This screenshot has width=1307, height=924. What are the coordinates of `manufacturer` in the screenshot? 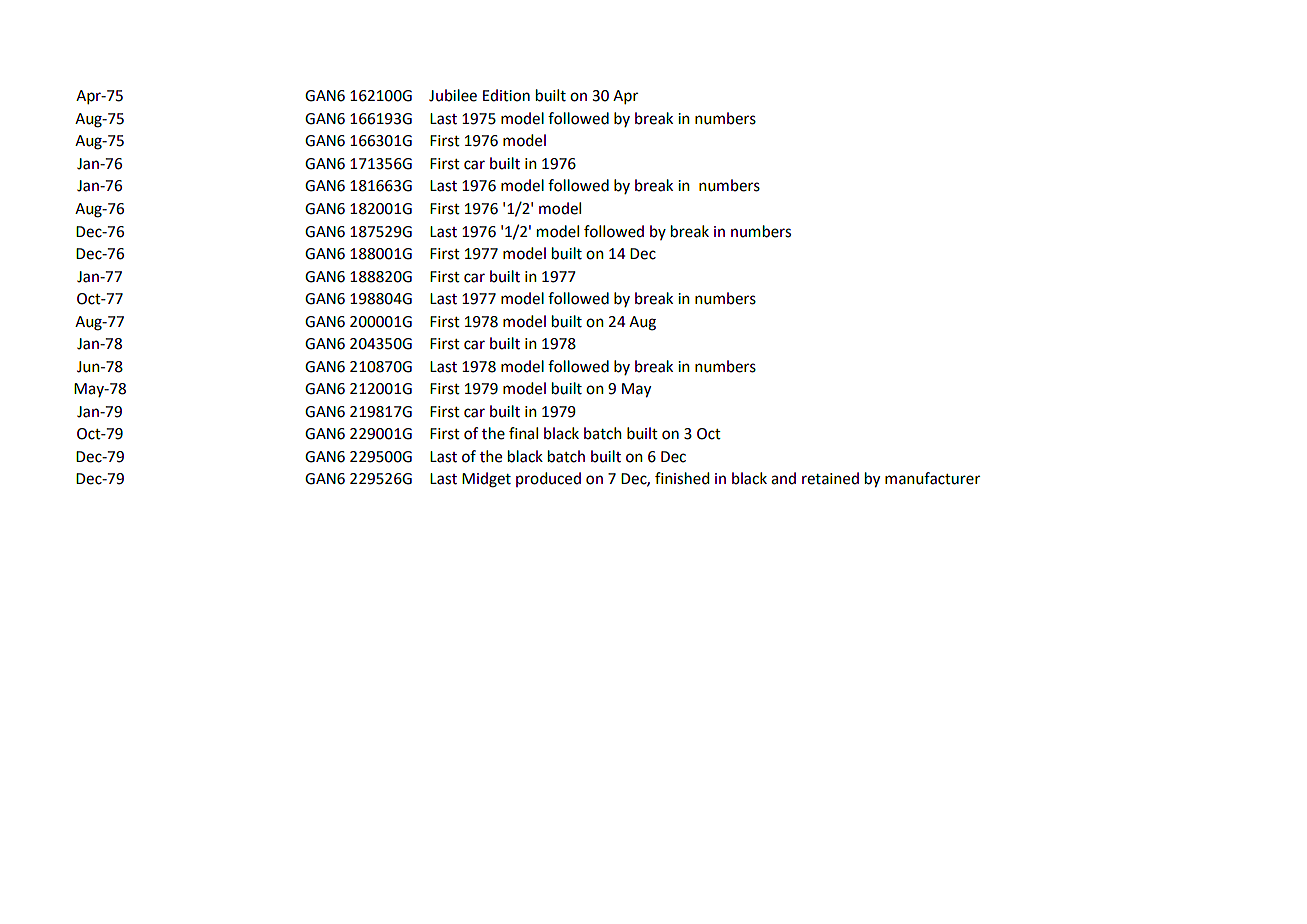 It's located at (932, 478).
